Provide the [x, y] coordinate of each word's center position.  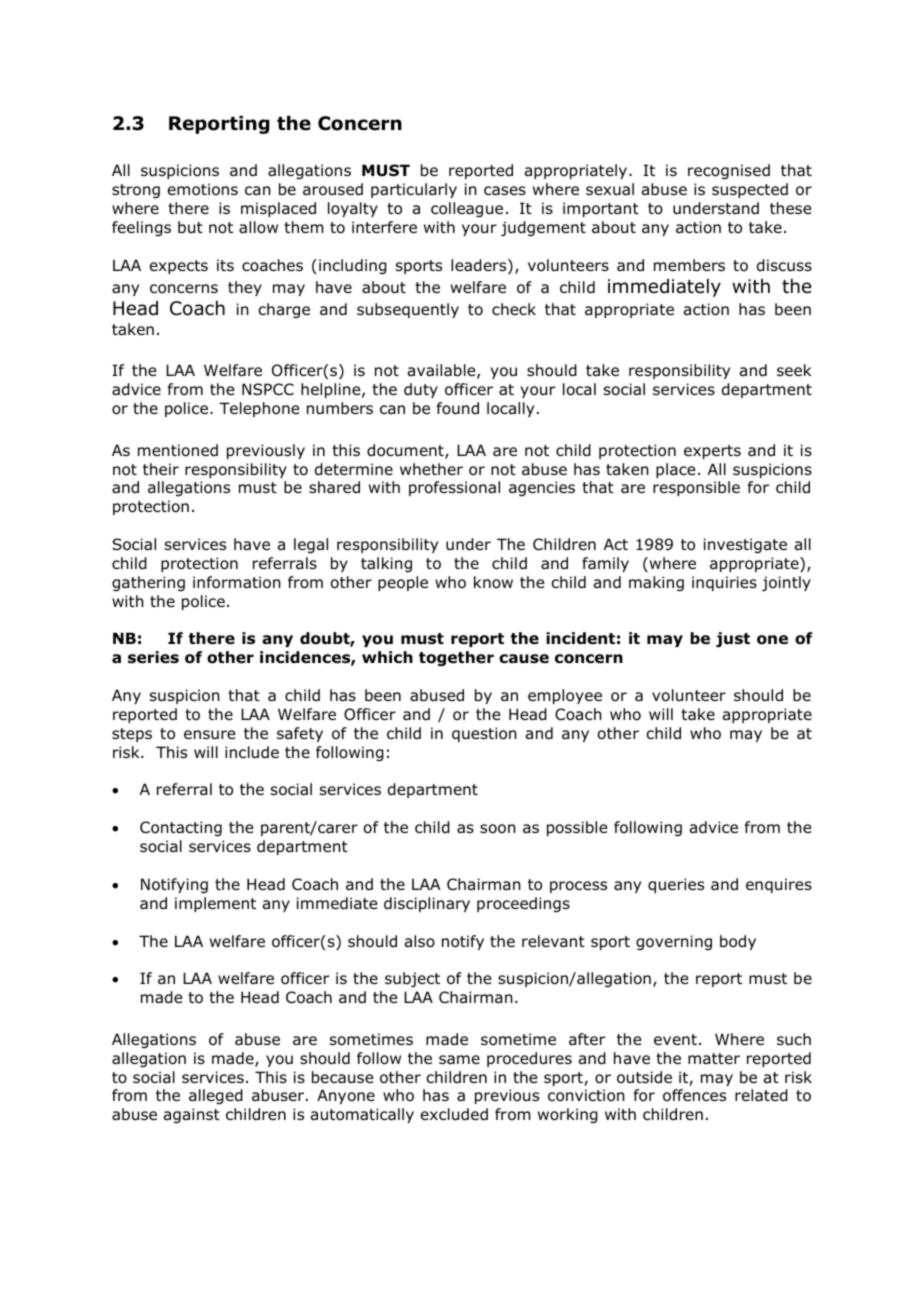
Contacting [181, 828]
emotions [203, 189]
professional [454, 488]
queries [676, 885]
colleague [467, 209]
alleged [216, 1096]
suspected [750, 190]
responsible [696, 488]
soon [498, 829]
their [161, 469]
